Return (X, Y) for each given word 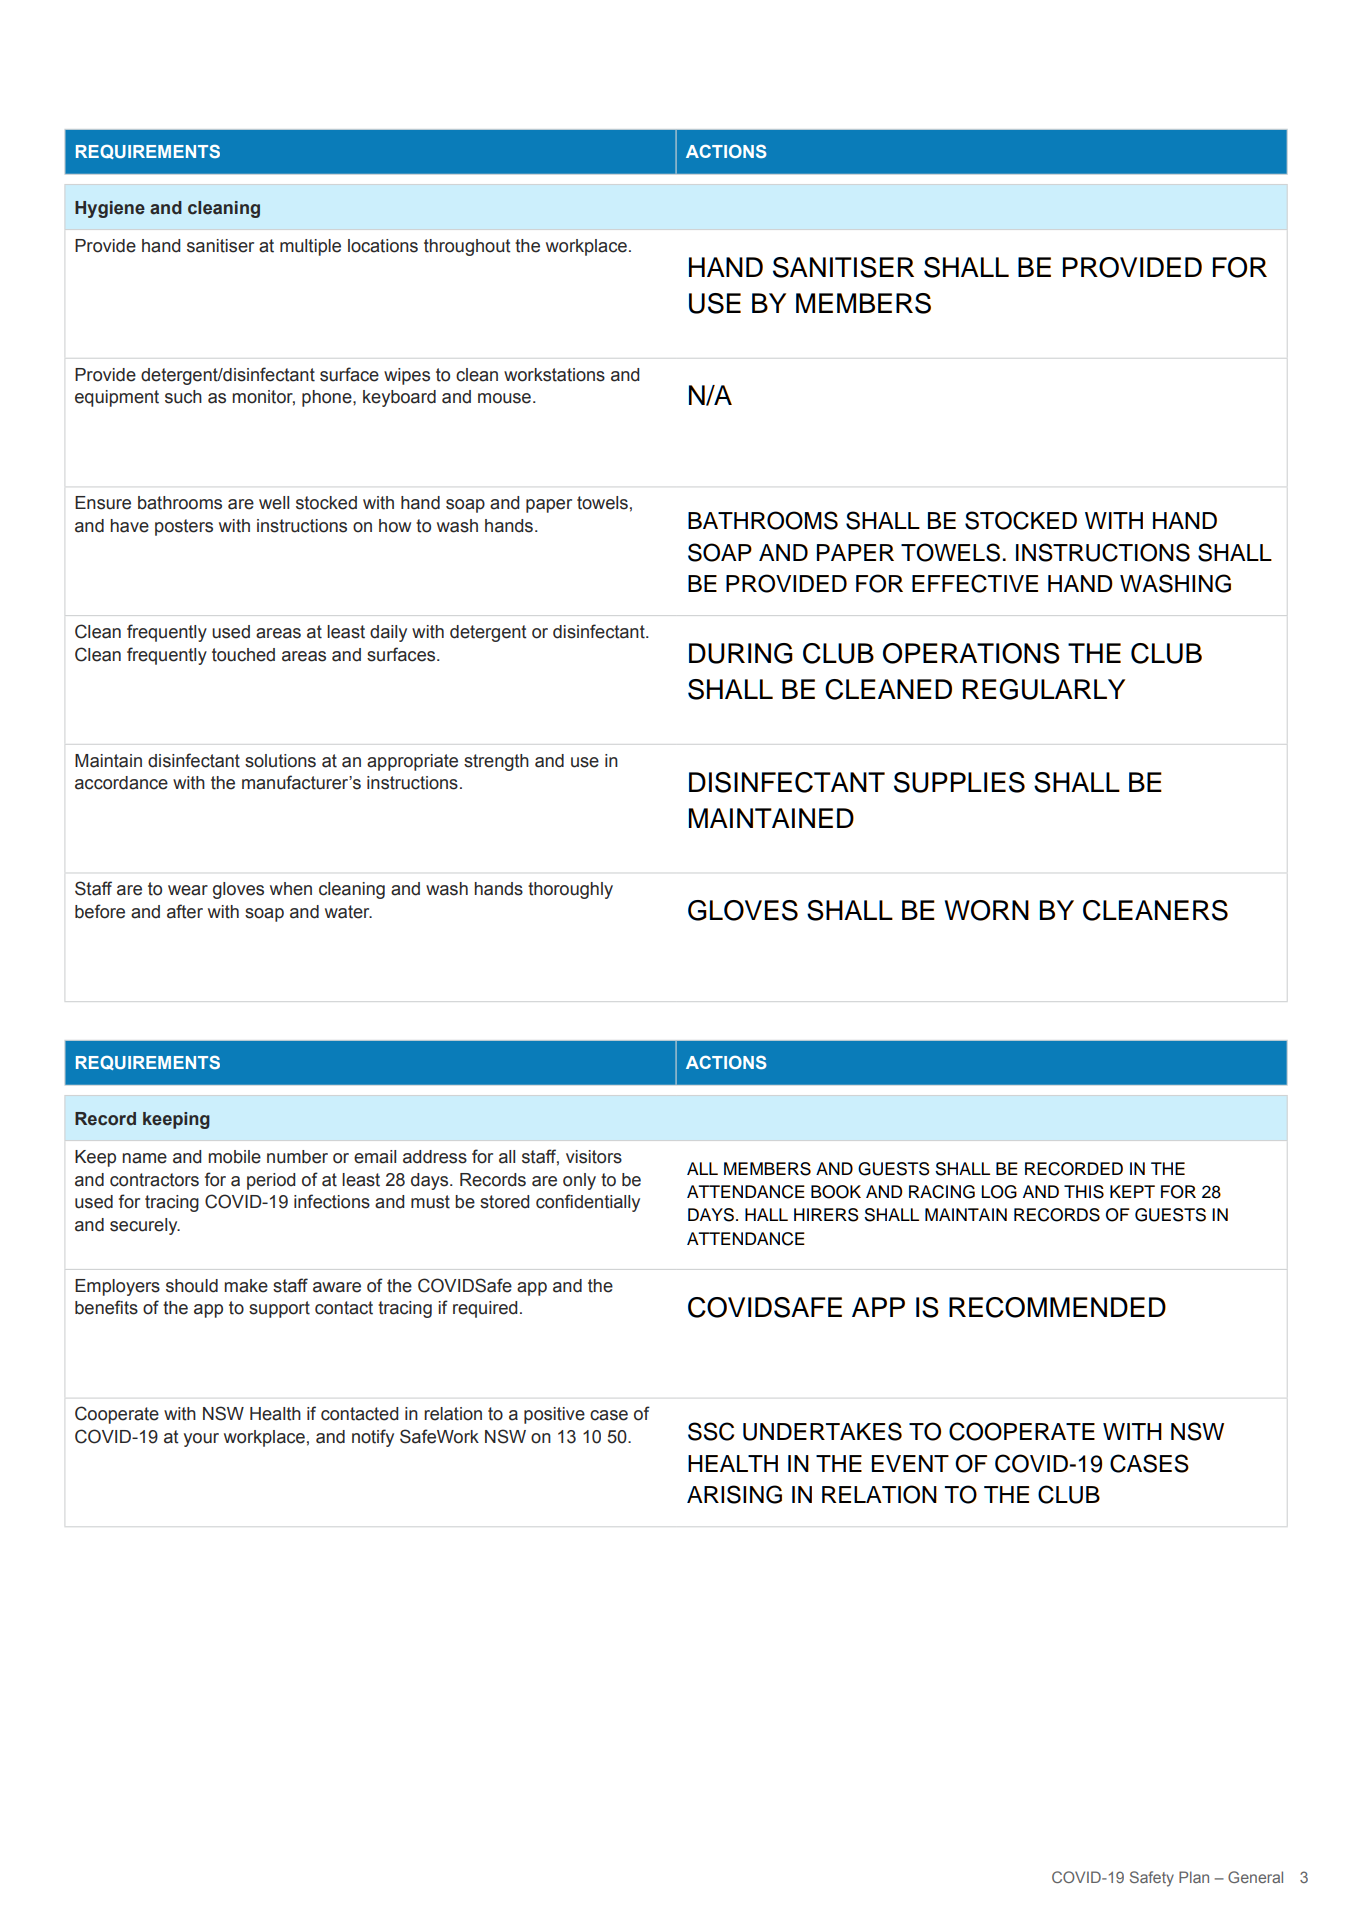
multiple (310, 247)
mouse (504, 398)
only (579, 1181)
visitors (594, 1157)
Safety (1152, 1879)
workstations (554, 375)
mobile (234, 1157)
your (201, 1440)
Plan (1194, 1877)
